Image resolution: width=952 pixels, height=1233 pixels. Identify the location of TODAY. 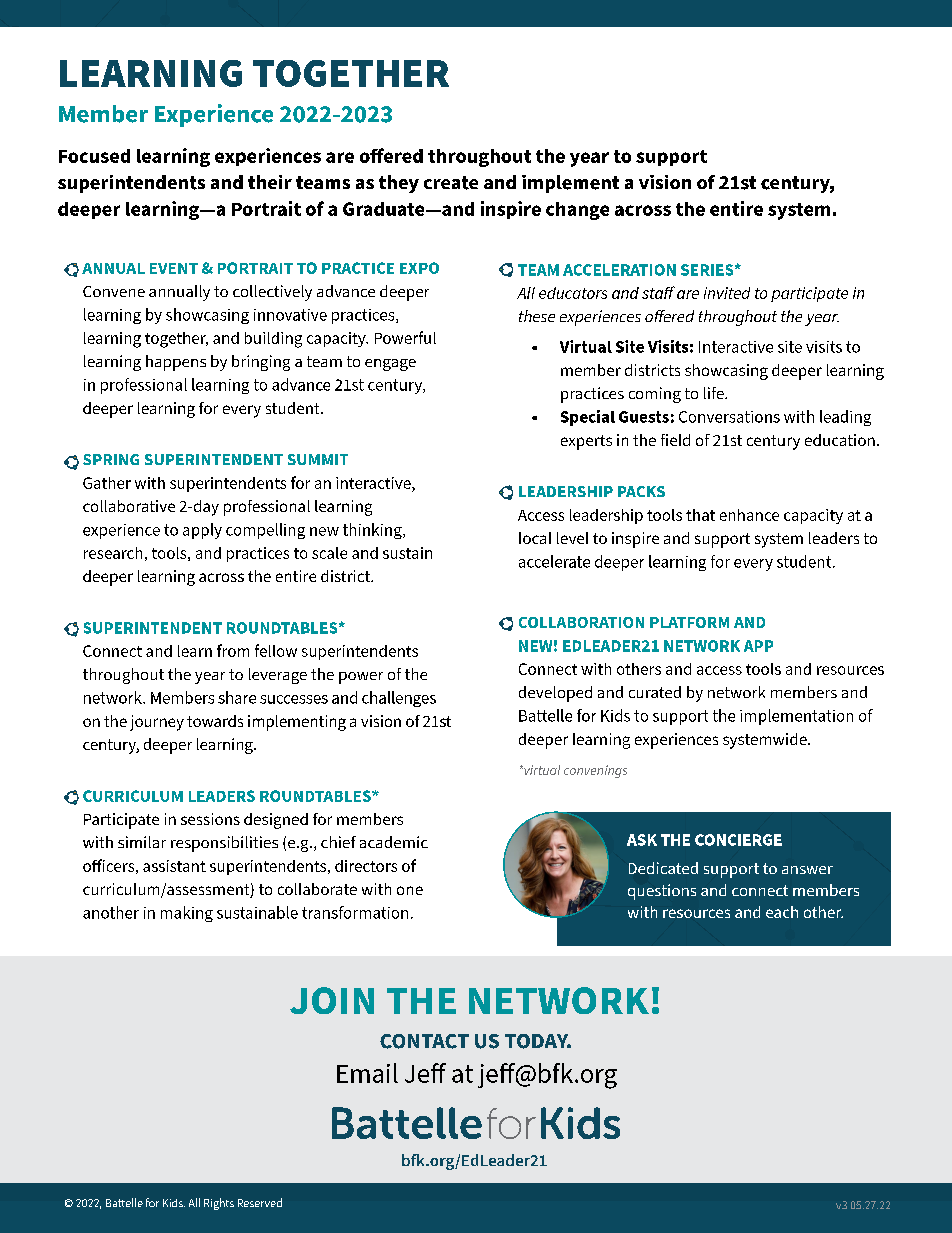
(538, 1041).
